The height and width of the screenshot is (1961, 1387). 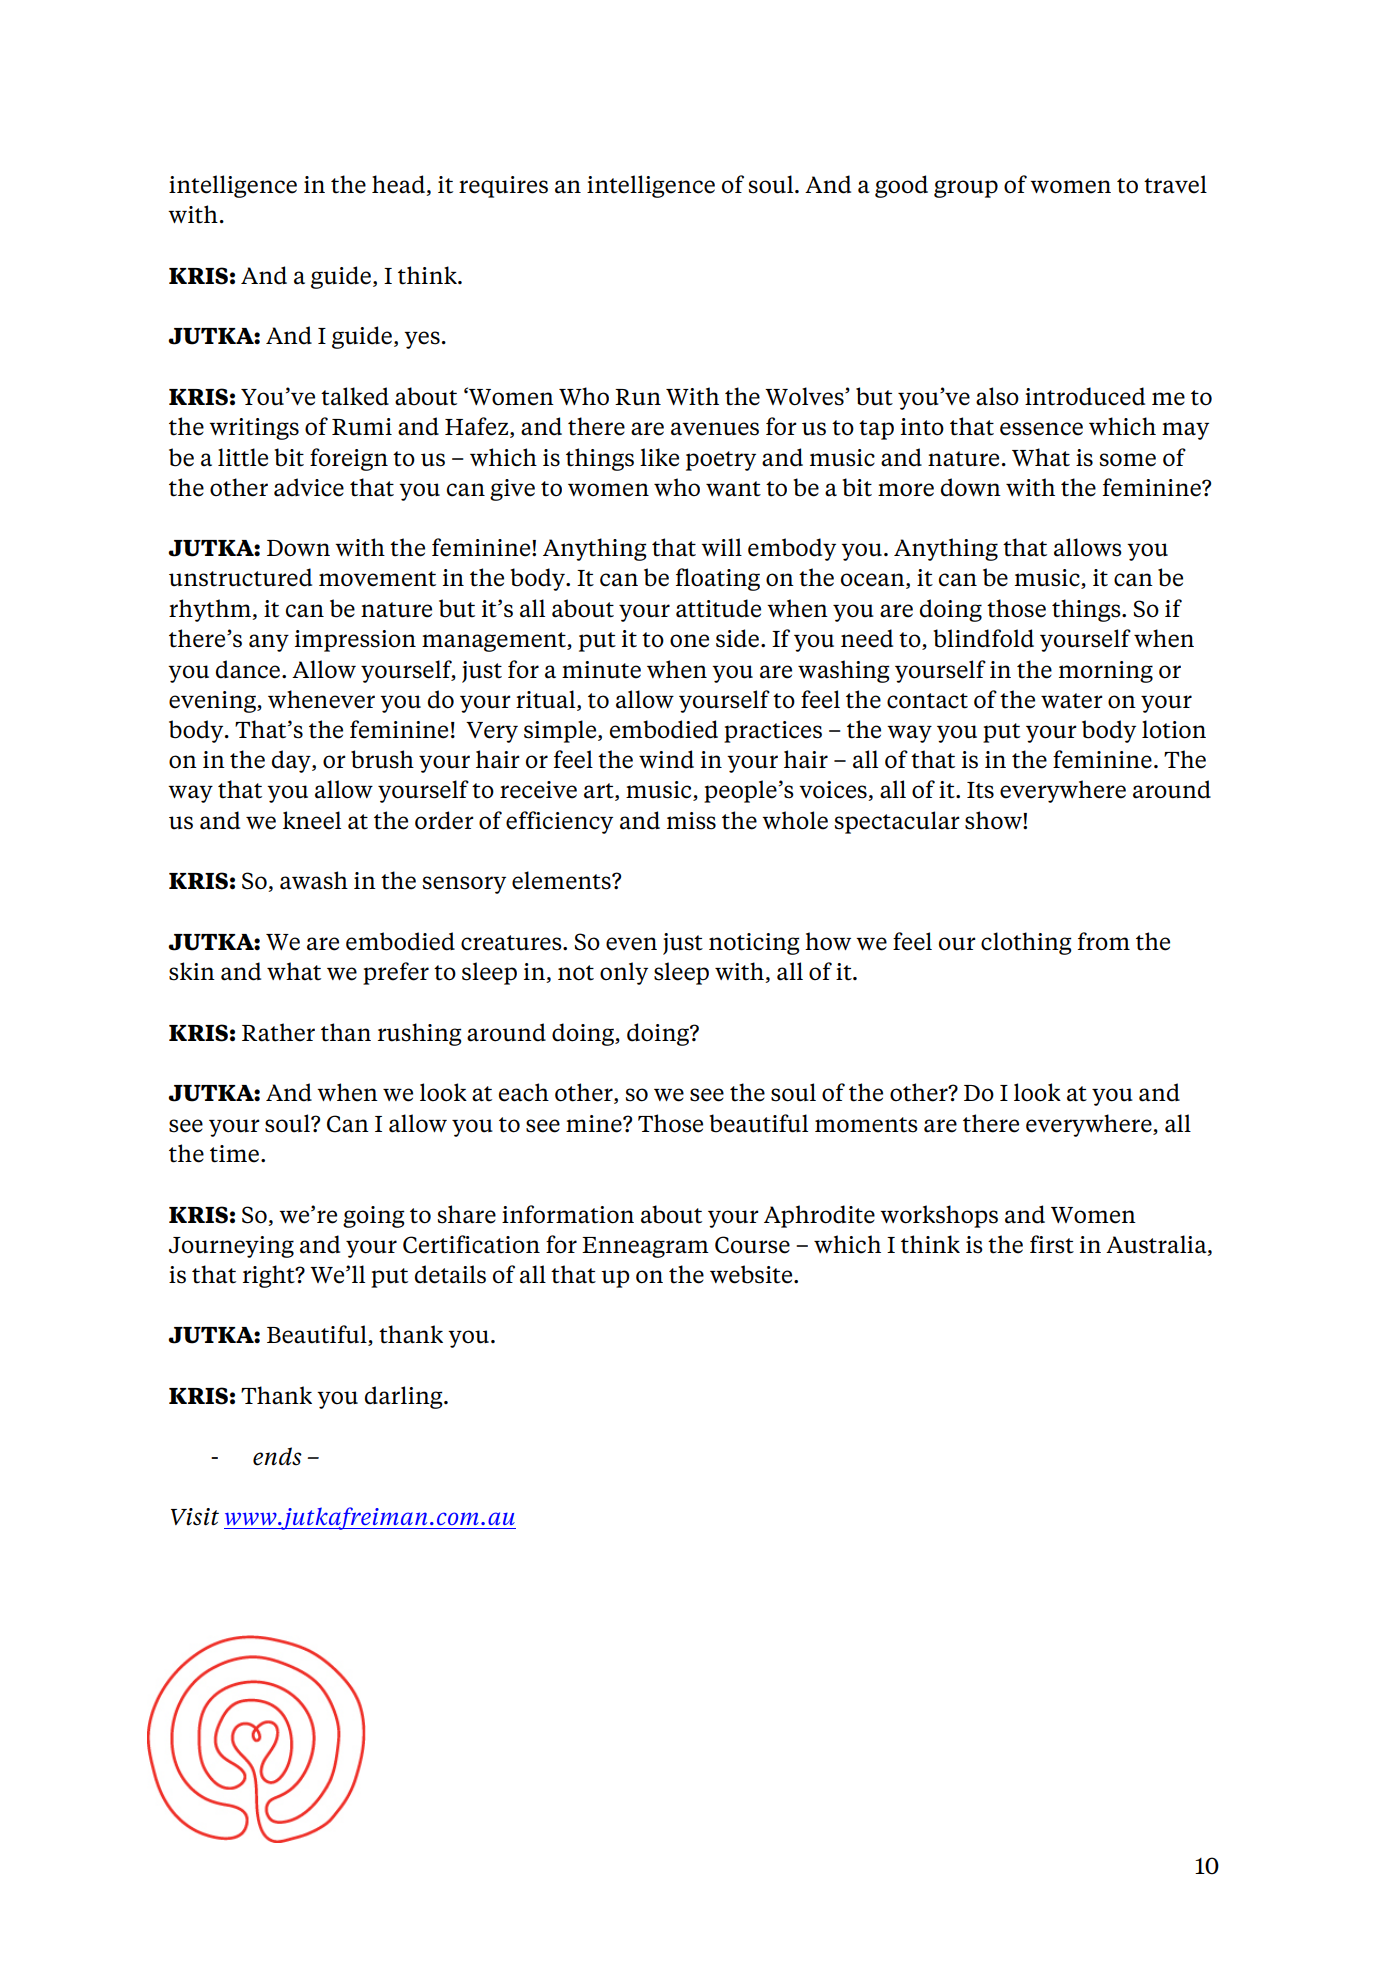 What do you see at coordinates (503, 187) in the screenshot?
I see `requires` at bounding box center [503, 187].
